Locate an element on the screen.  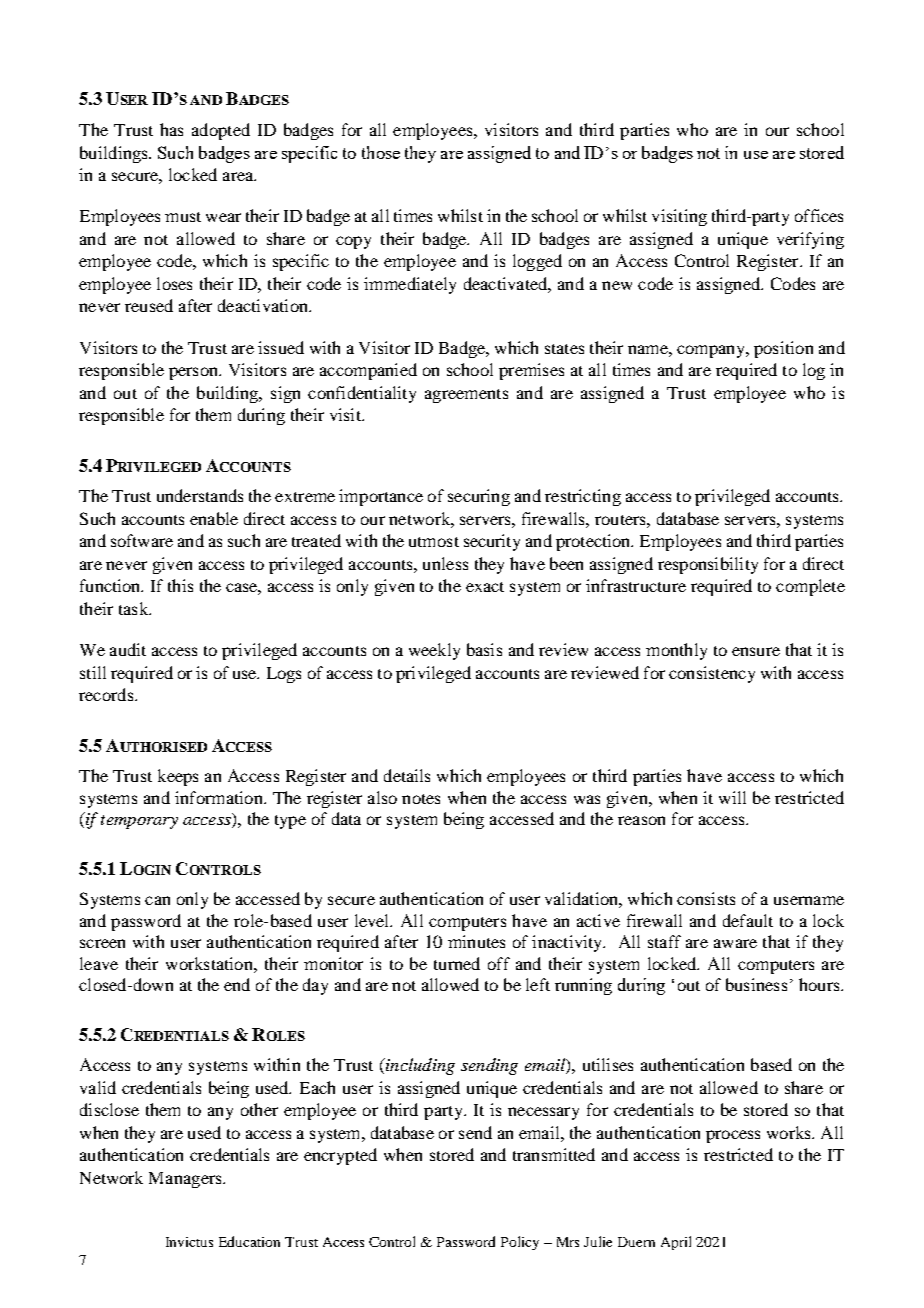
Policy is located at coordinates (520, 1243).
